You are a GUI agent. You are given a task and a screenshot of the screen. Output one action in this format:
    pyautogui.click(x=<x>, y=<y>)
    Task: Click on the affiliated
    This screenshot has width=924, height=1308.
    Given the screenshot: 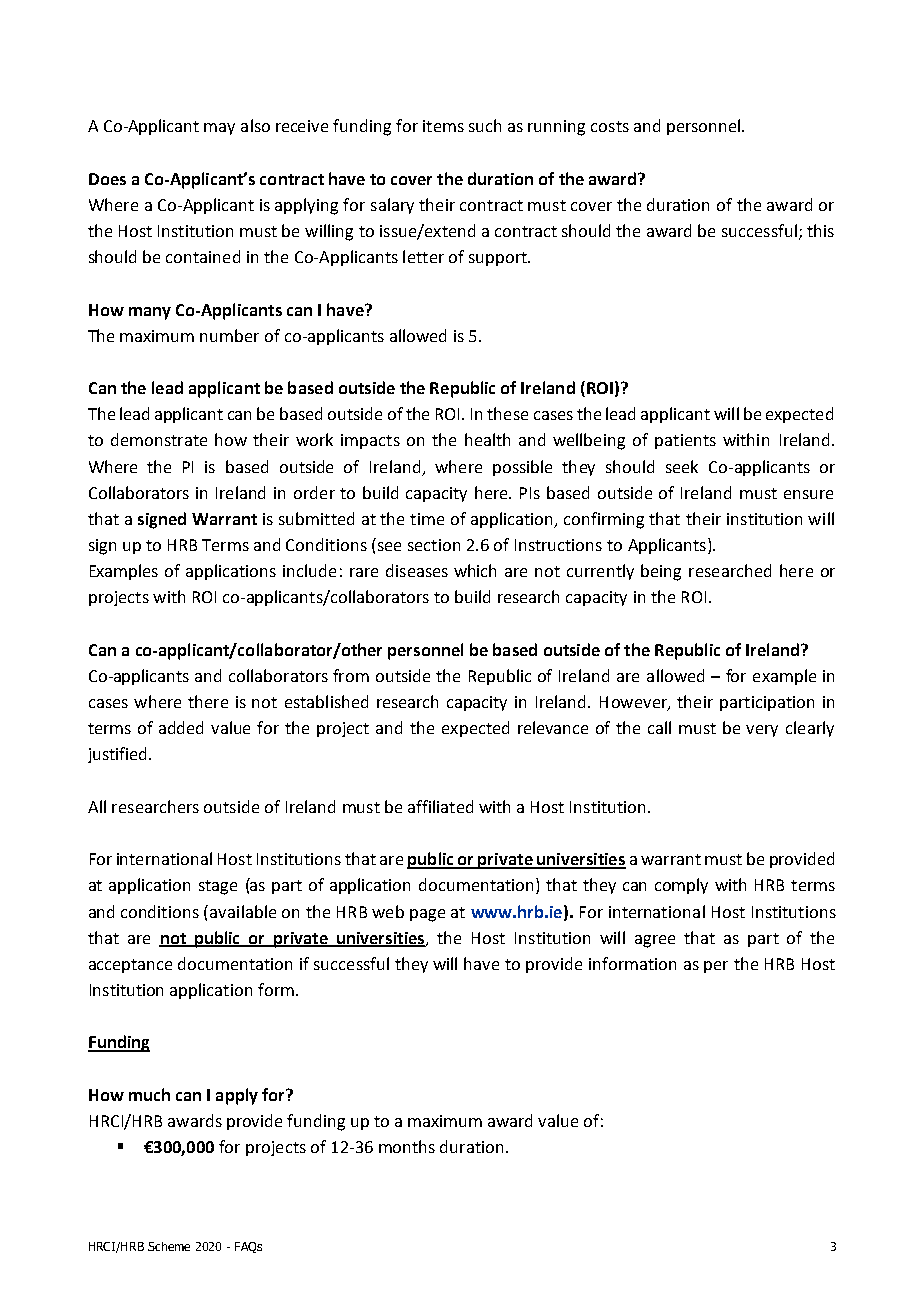 What is the action you would take?
    pyautogui.click(x=440, y=806)
